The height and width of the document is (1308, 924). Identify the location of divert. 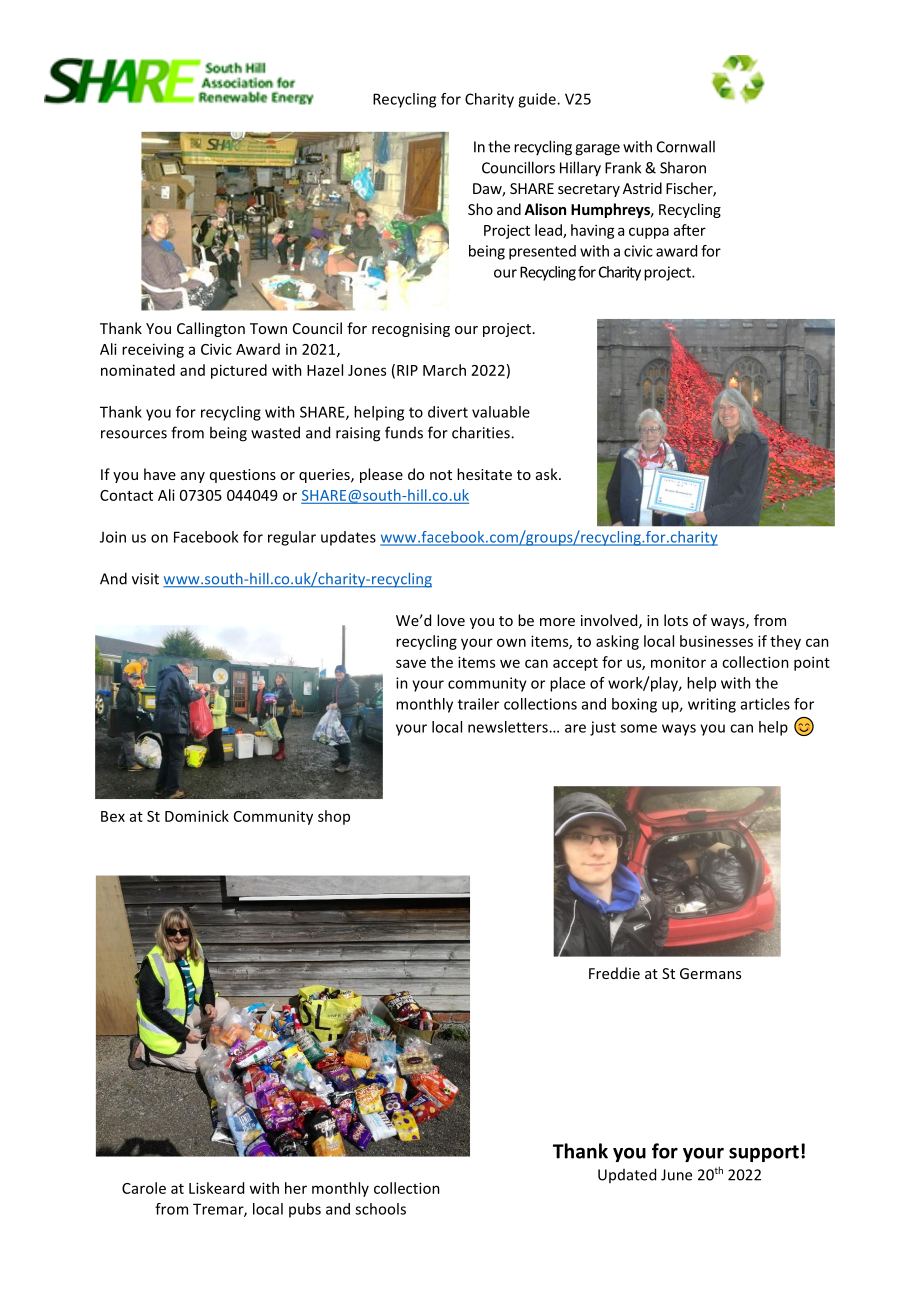
(448, 412).
